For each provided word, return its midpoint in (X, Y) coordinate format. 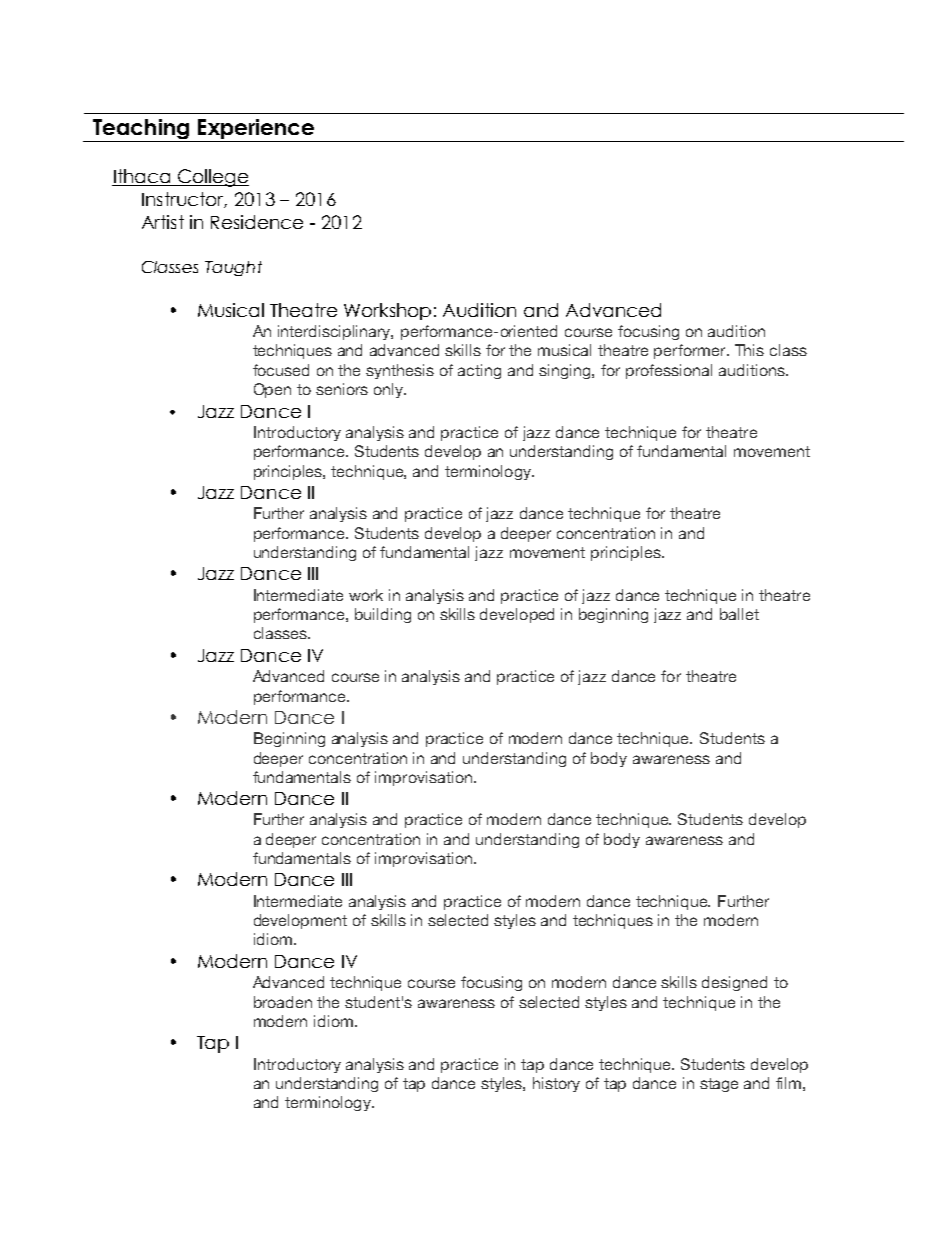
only (390, 390)
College (212, 178)
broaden (283, 1002)
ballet (739, 614)
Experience (256, 130)
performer (691, 351)
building (383, 615)
